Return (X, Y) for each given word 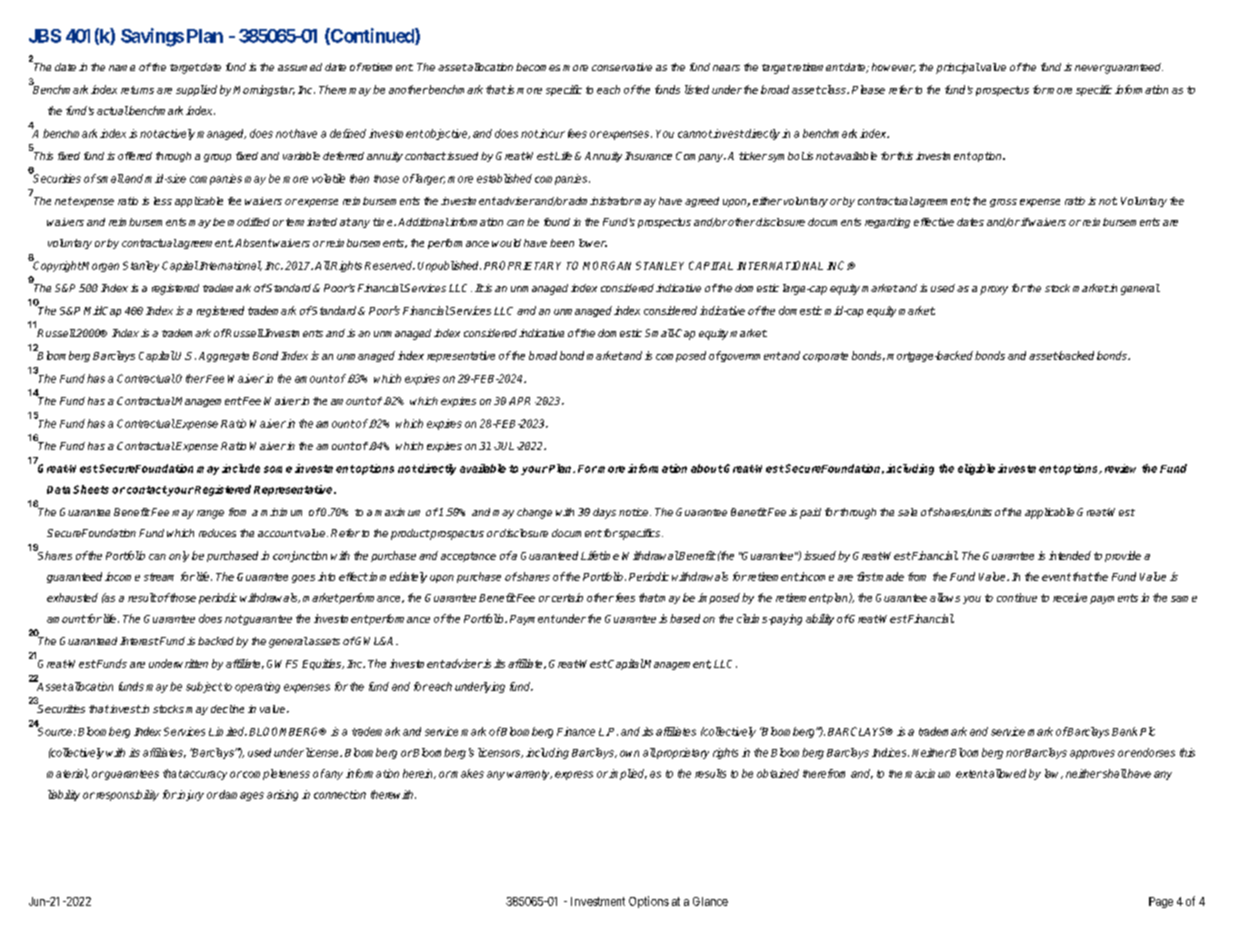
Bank (1124, 731)
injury (190, 795)
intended (1070, 555)
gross (1003, 203)
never (1090, 68)
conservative (622, 67)
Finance (576, 731)
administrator (601, 201)
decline (227, 709)
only (179, 556)
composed (681, 356)
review (1120, 468)
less (163, 201)
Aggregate (224, 357)
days (604, 513)
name (122, 68)
